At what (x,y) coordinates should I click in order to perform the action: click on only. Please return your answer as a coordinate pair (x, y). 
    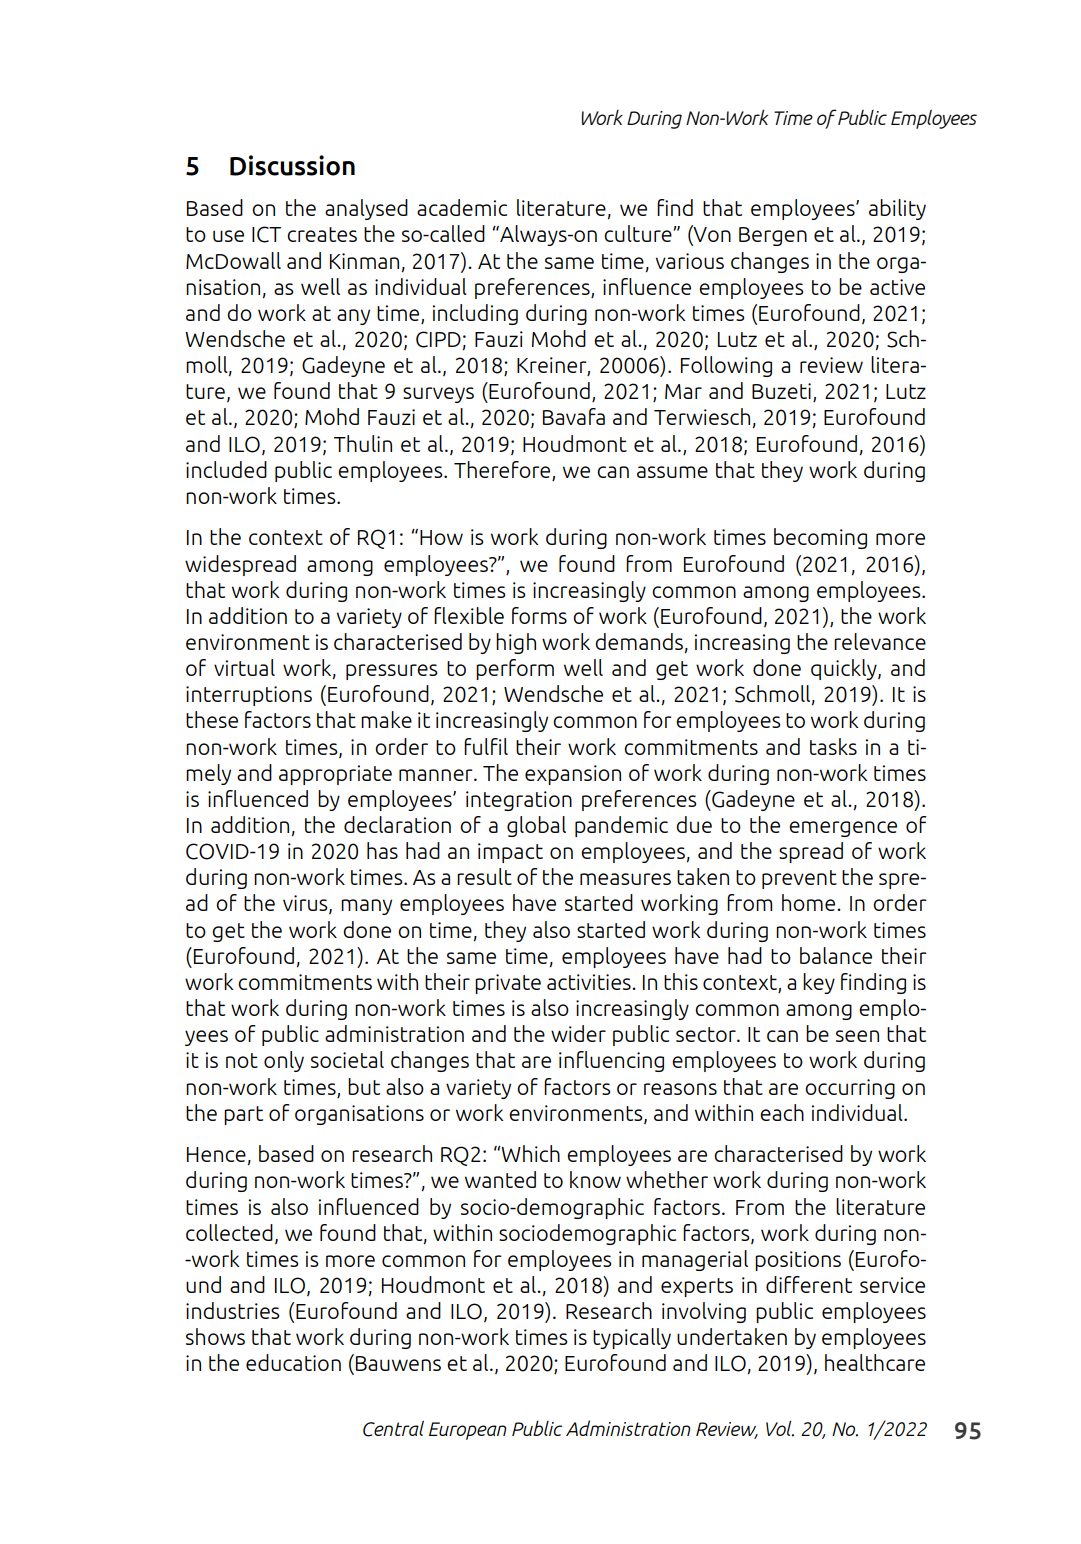
    Looking at the image, I should click on (284, 1061).
